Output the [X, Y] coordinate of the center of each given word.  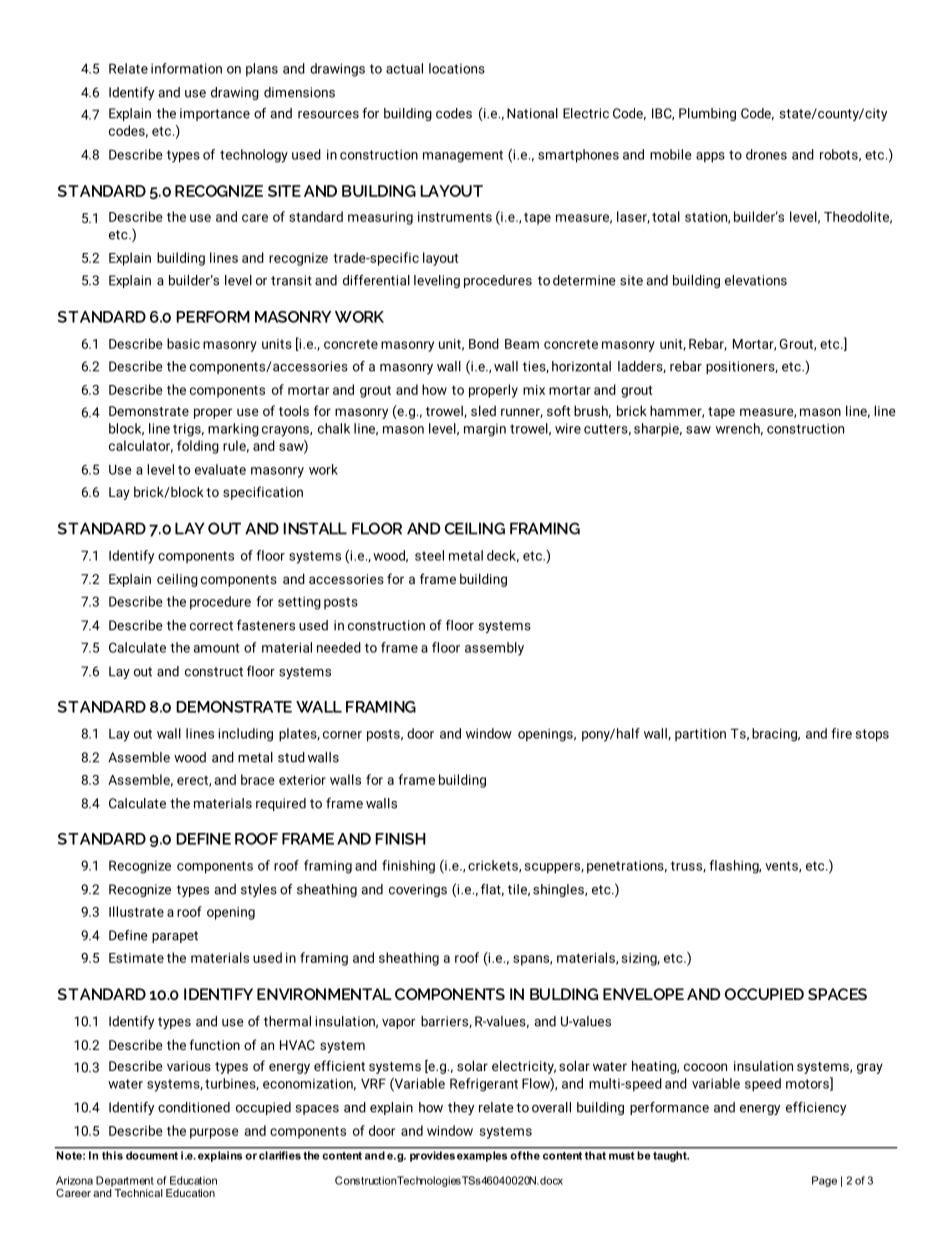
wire [568, 428]
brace [257, 779]
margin [485, 430]
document [152, 1155]
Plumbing [707, 114]
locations [457, 68]
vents [782, 866]
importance [215, 114]
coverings [418, 890]
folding [198, 447]
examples [482, 1156]
